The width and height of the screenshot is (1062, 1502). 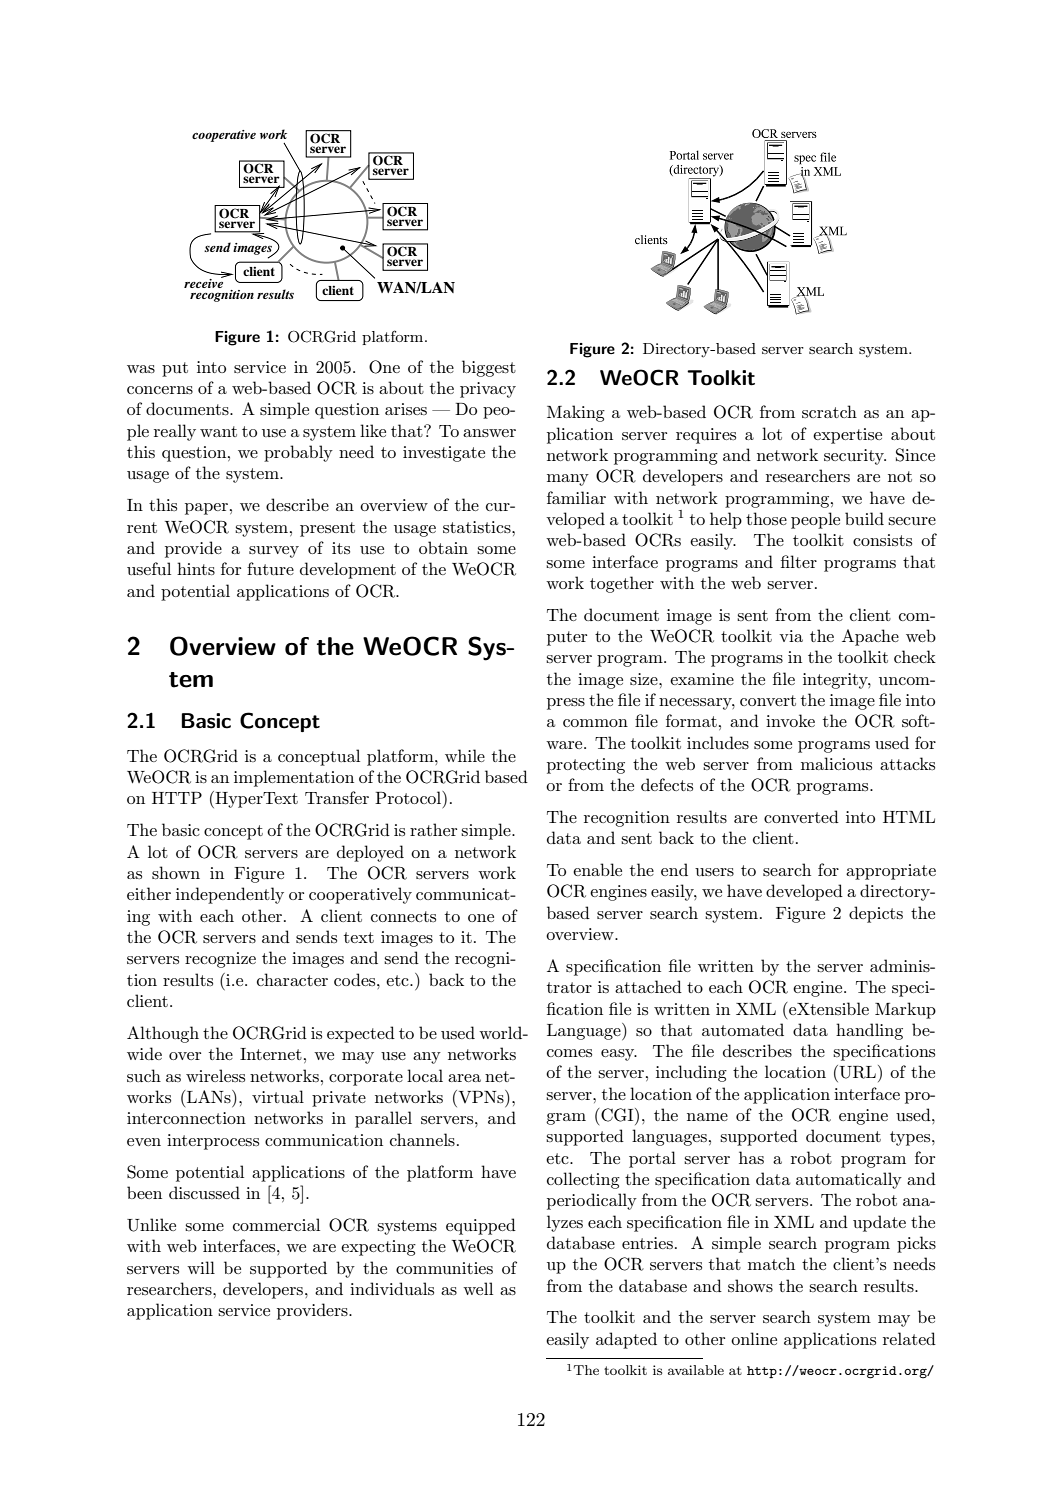 I want to click on biggest, so click(x=489, y=368).
